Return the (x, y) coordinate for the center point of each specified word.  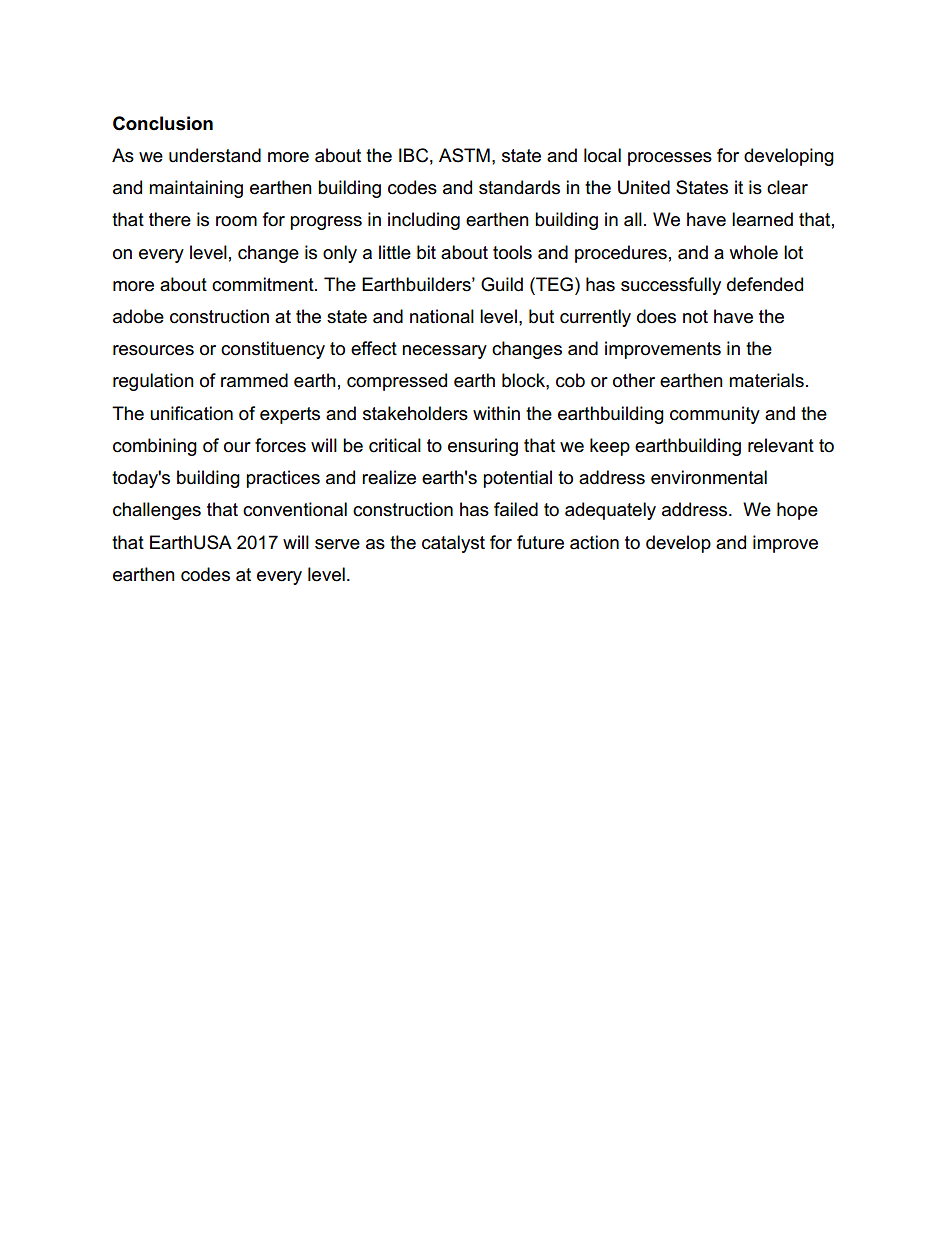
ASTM (464, 155)
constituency (273, 350)
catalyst (453, 544)
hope (797, 511)
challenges (157, 511)
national (442, 316)
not (695, 317)
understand (215, 155)
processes (670, 159)
